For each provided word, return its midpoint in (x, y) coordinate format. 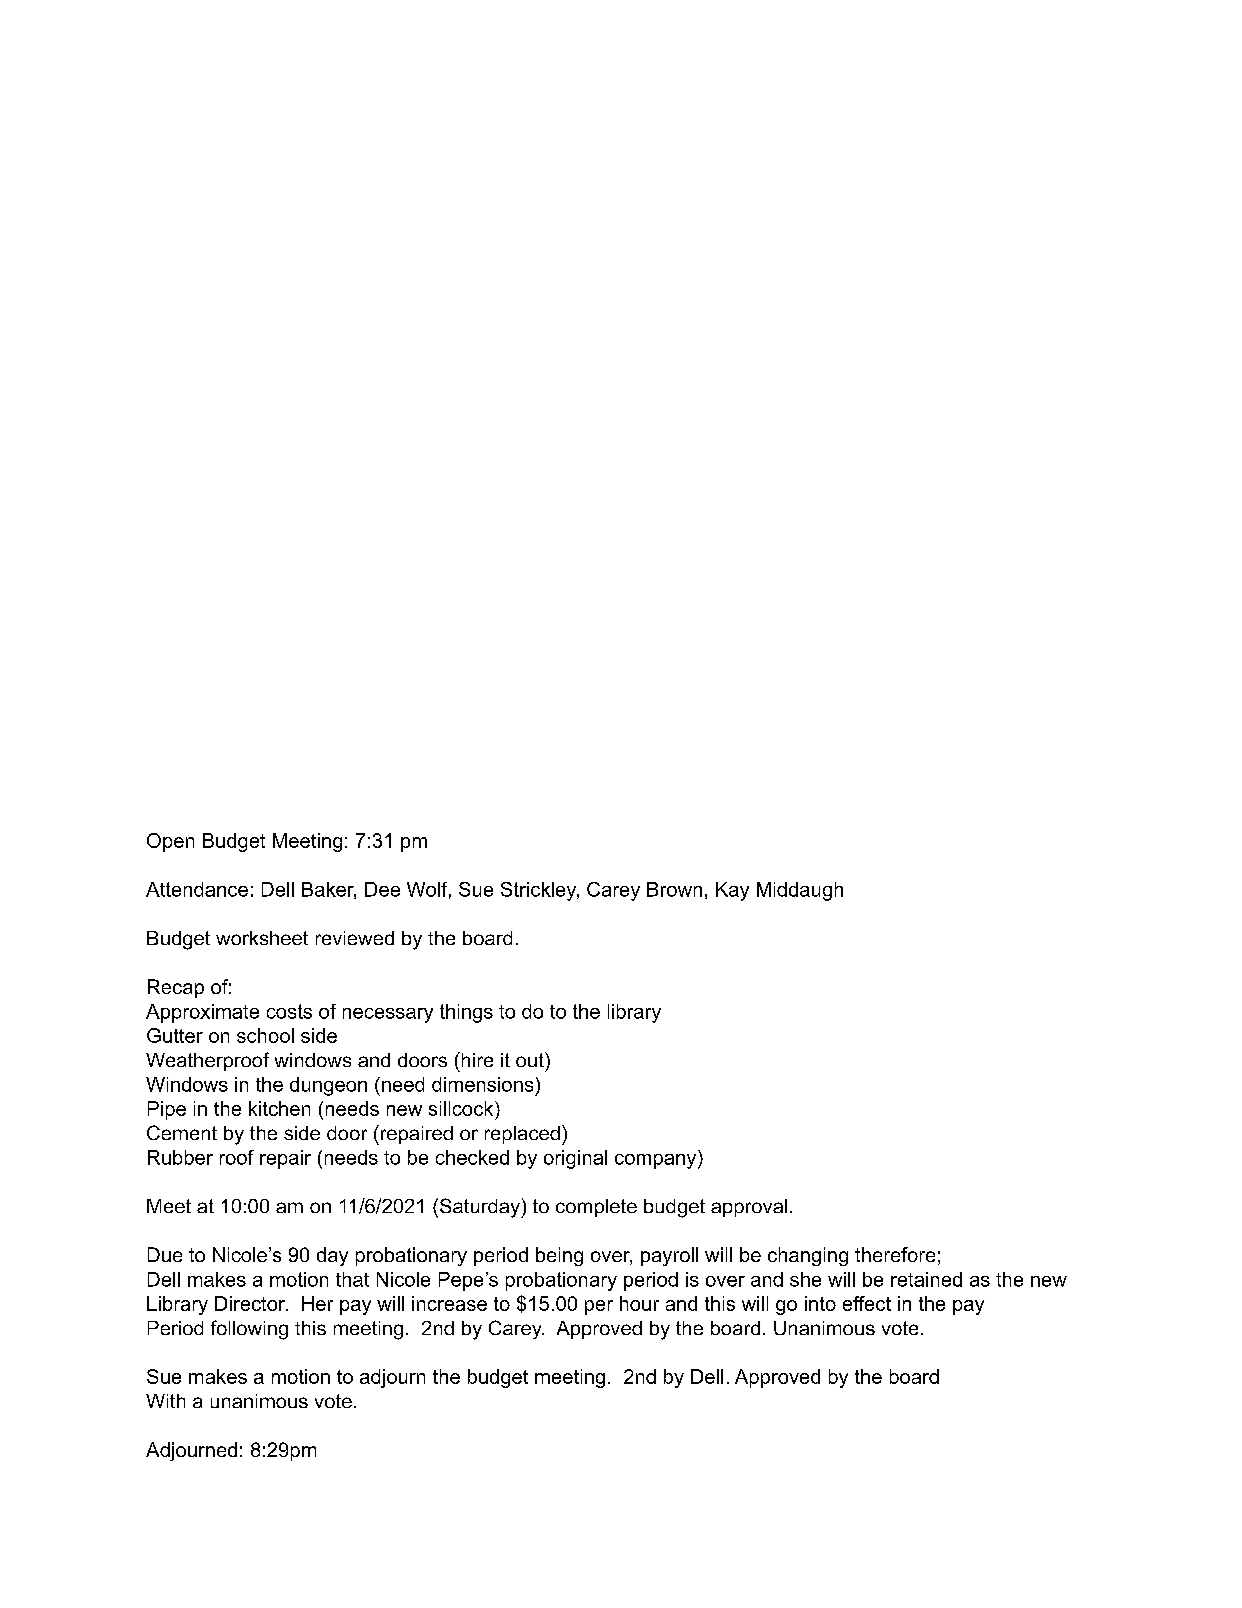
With (165, 1401)
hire (476, 1059)
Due (165, 1254)
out (531, 1059)
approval (749, 1208)
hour (639, 1303)
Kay (732, 891)
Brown (674, 889)
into (820, 1303)
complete (596, 1208)
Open (170, 842)
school (265, 1035)
